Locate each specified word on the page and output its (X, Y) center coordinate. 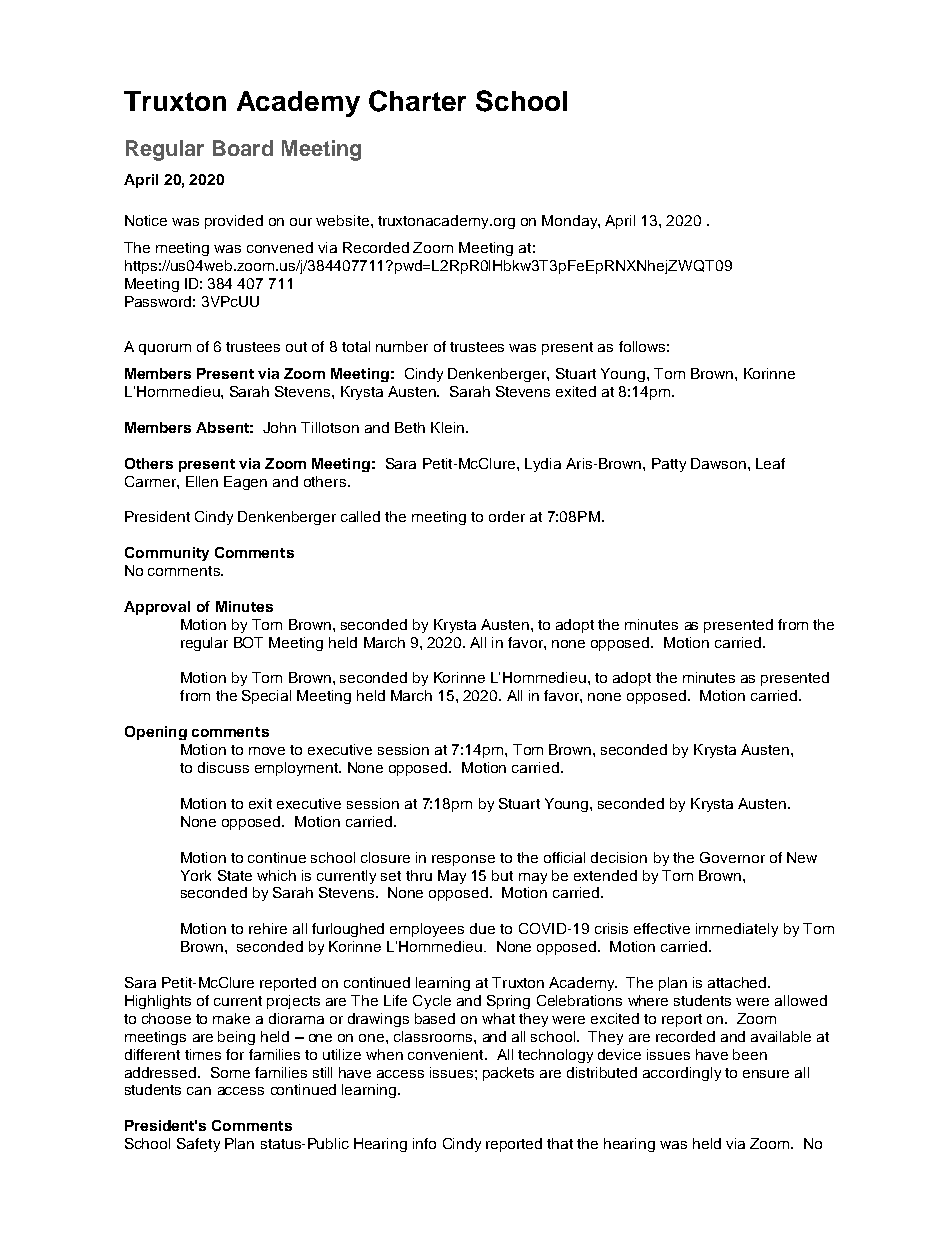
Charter (417, 101)
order (507, 516)
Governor (732, 857)
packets (508, 1074)
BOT (248, 642)
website (344, 220)
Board (243, 148)
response (463, 860)
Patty (669, 465)
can (199, 1091)
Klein (447, 427)
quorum (165, 349)
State (235, 875)
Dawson (718, 463)
